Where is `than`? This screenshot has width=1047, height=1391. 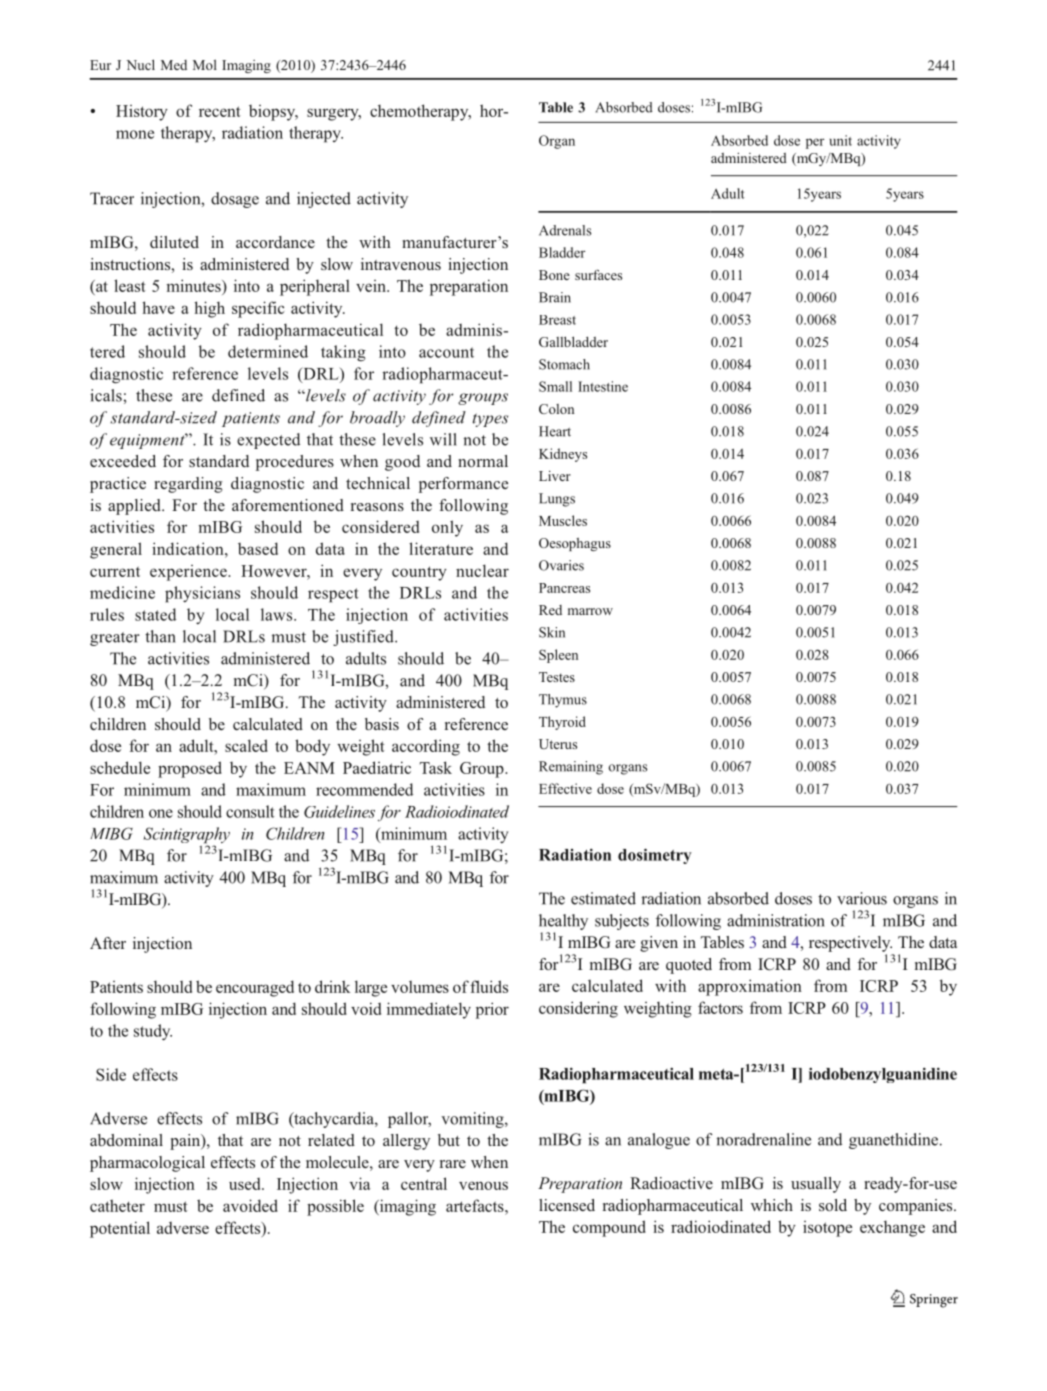
than is located at coordinates (160, 636).
